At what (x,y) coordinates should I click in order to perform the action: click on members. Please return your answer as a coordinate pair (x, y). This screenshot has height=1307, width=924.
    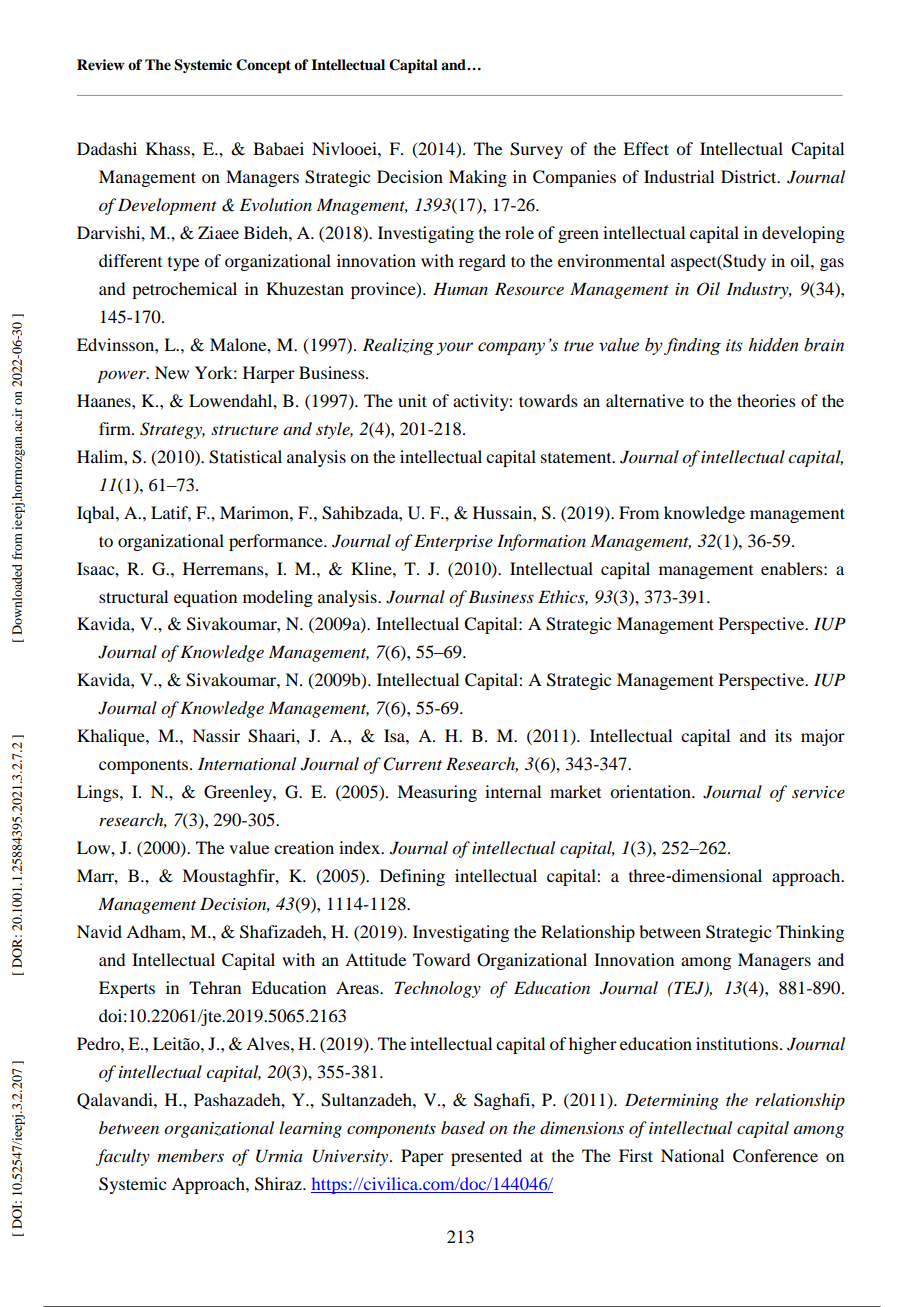
    Looking at the image, I should click on (190, 1155).
